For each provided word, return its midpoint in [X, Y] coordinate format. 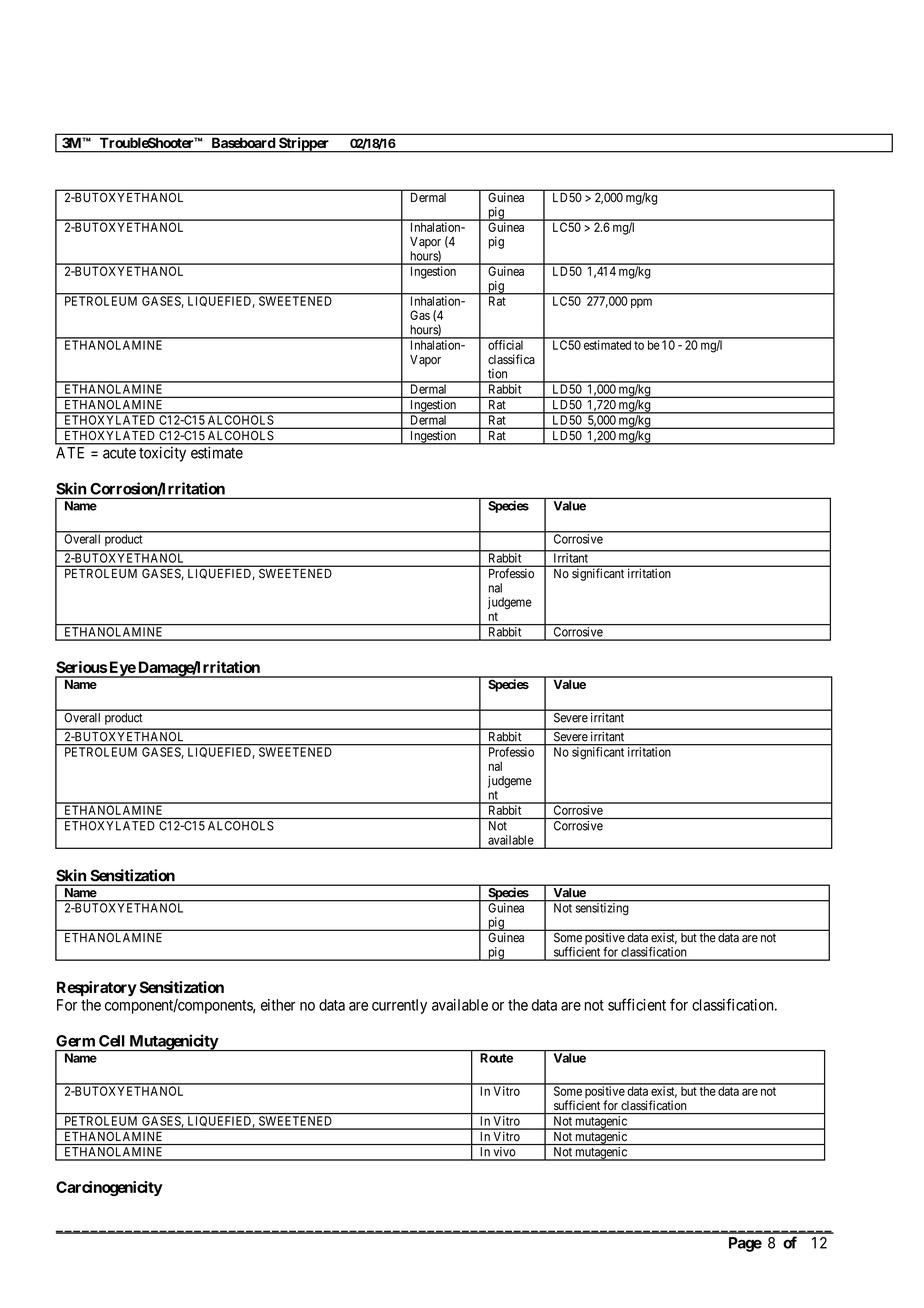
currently [399, 1006]
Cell [112, 1041]
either [278, 1005]
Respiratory [97, 988]
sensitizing [602, 908]
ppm [641, 303]
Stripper [304, 145]
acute [119, 453]
